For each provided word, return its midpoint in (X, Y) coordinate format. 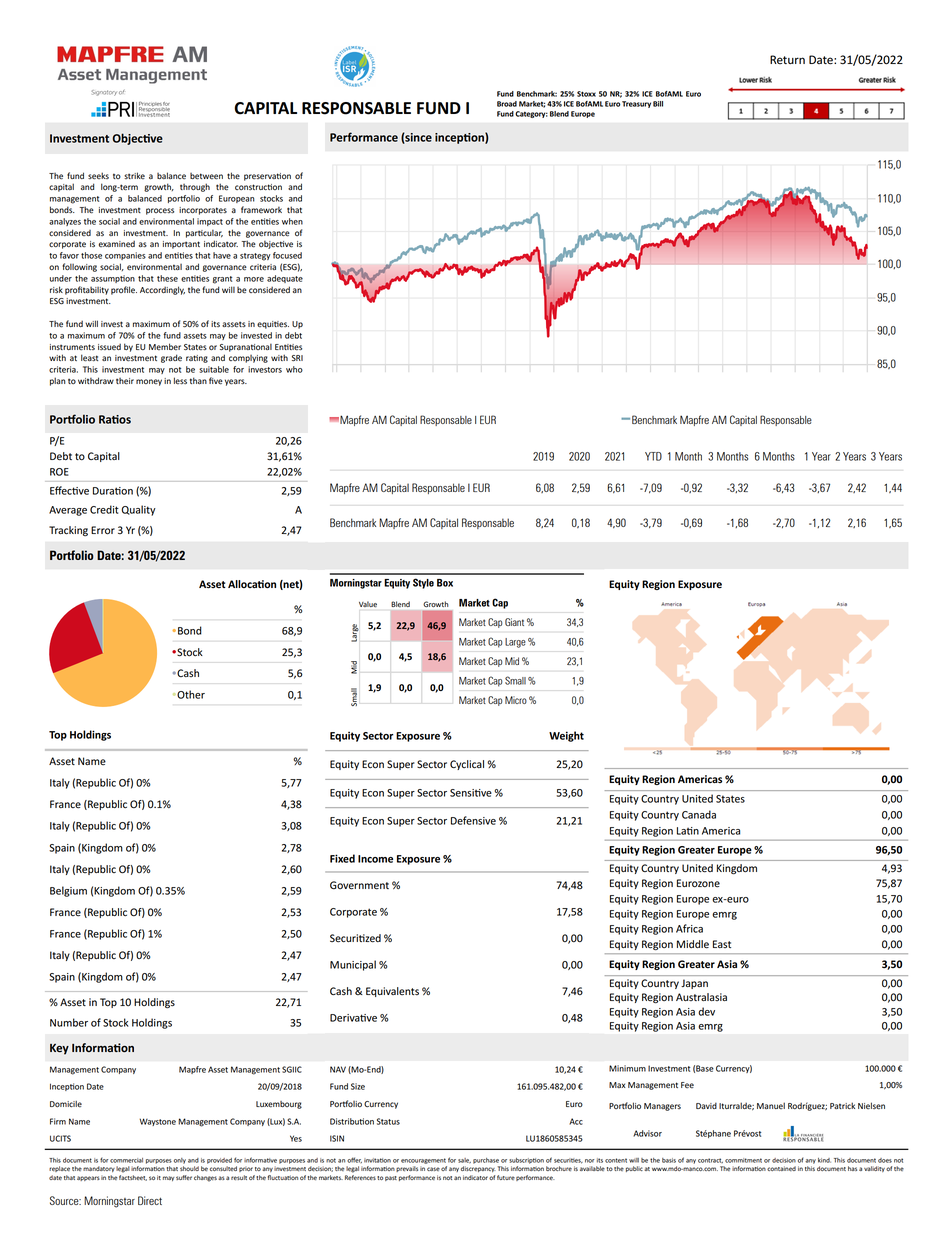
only (180, 1161)
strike (134, 175)
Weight (566, 736)
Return (787, 59)
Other (190, 694)
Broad (507, 104)
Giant (514, 622)
